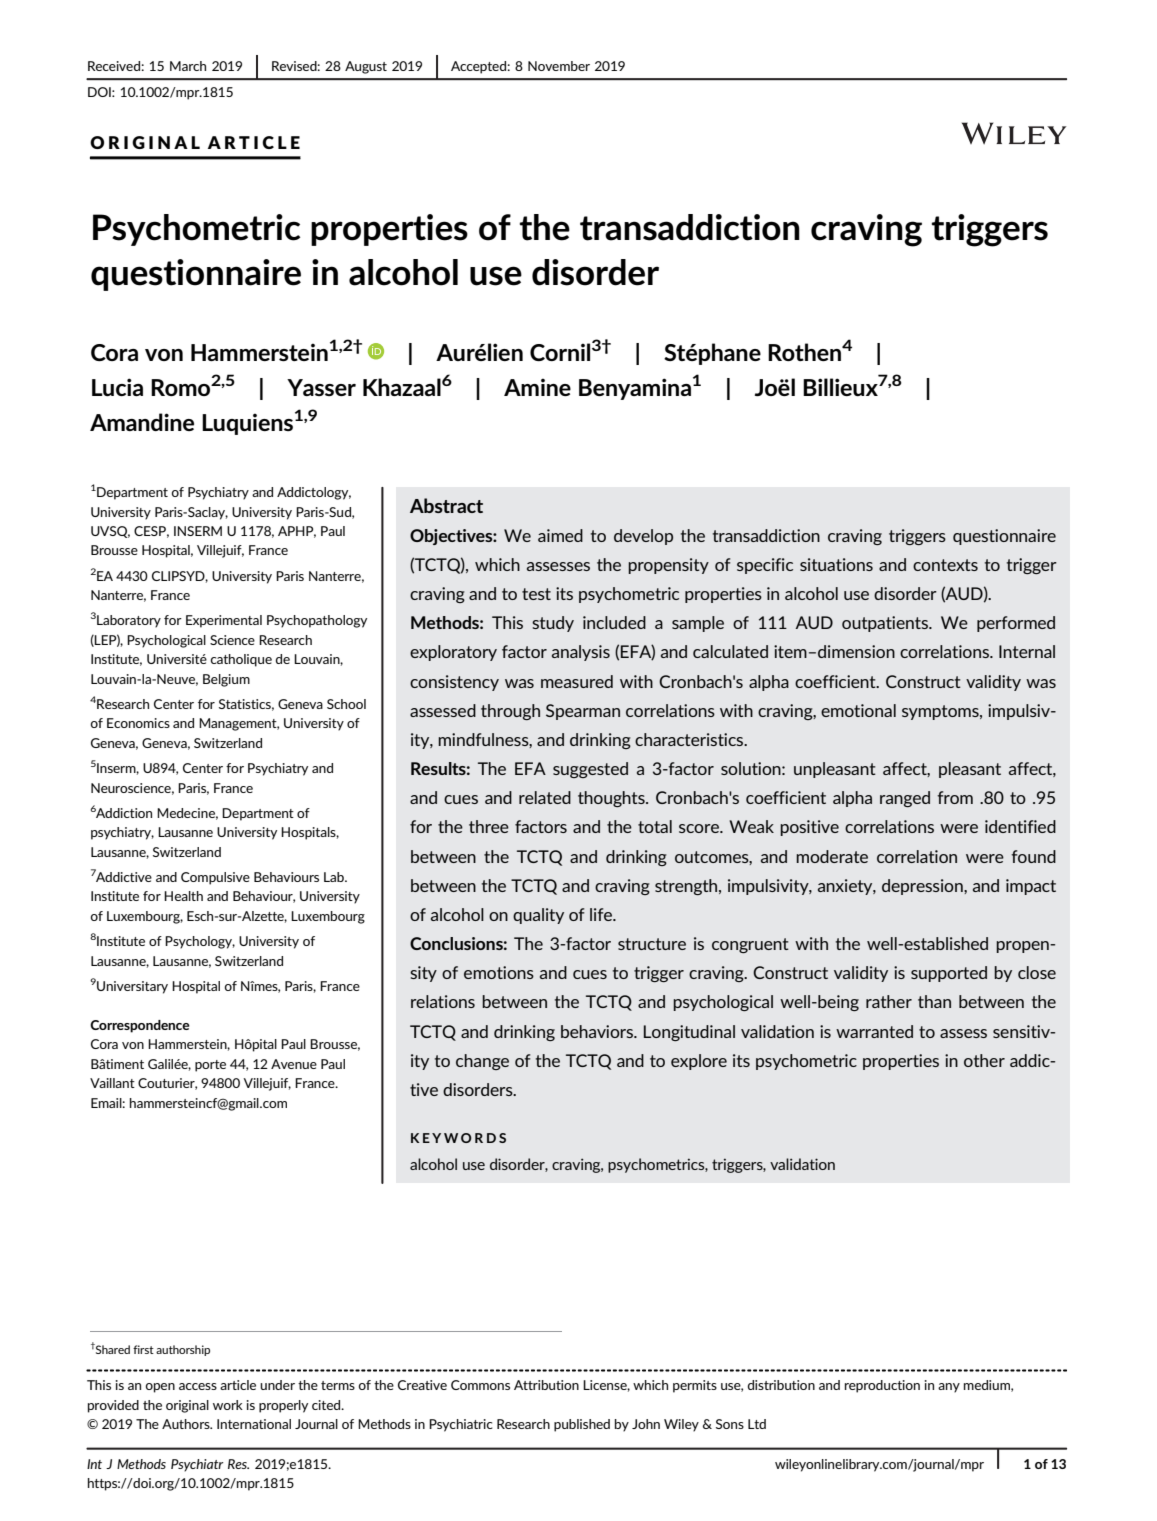 The width and height of the screenshot is (1157, 1521). Describe the element at coordinates (188, 66) in the screenshot. I see `March` at that location.
